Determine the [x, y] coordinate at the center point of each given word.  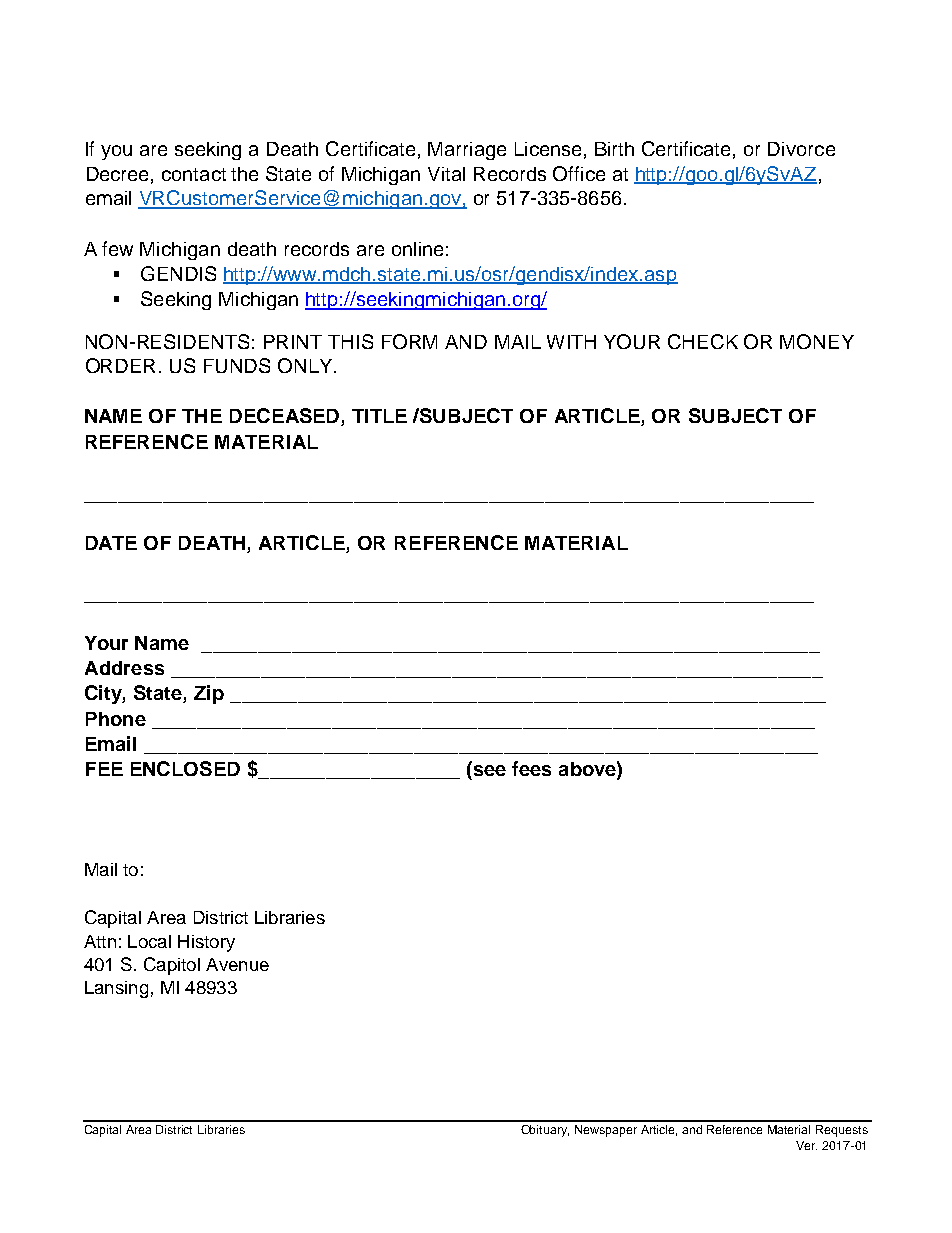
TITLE [379, 416]
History [206, 943]
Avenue [237, 964]
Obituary [545, 1131]
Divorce [801, 149]
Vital [446, 174]
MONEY [817, 341]
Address [124, 668]
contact [194, 174]
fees [531, 768]
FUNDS [237, 365]
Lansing [116, 989]
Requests [842, 1131]
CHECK [703, 341]
